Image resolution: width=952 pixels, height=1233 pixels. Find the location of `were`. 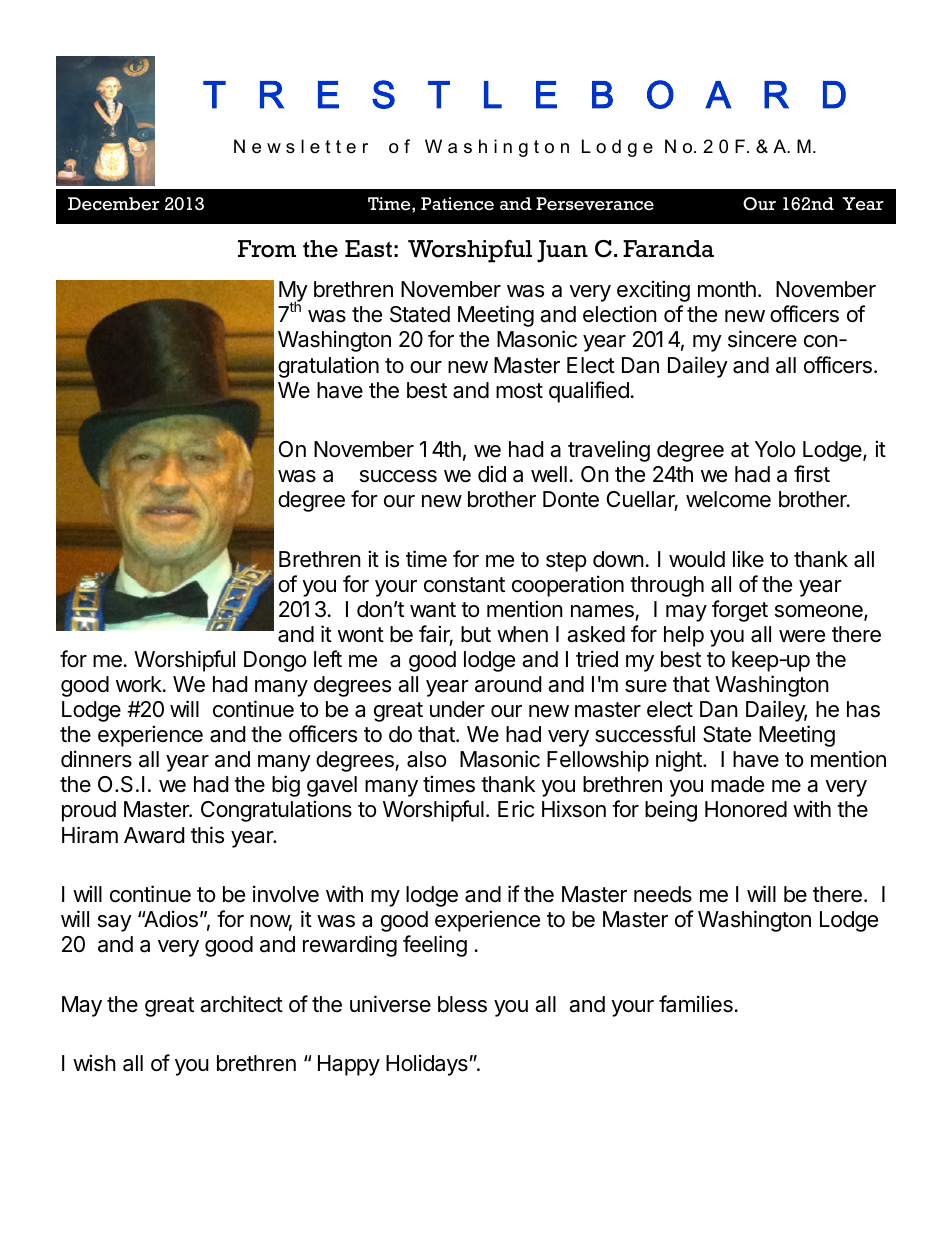

were is located at coordinates (802, 636).
